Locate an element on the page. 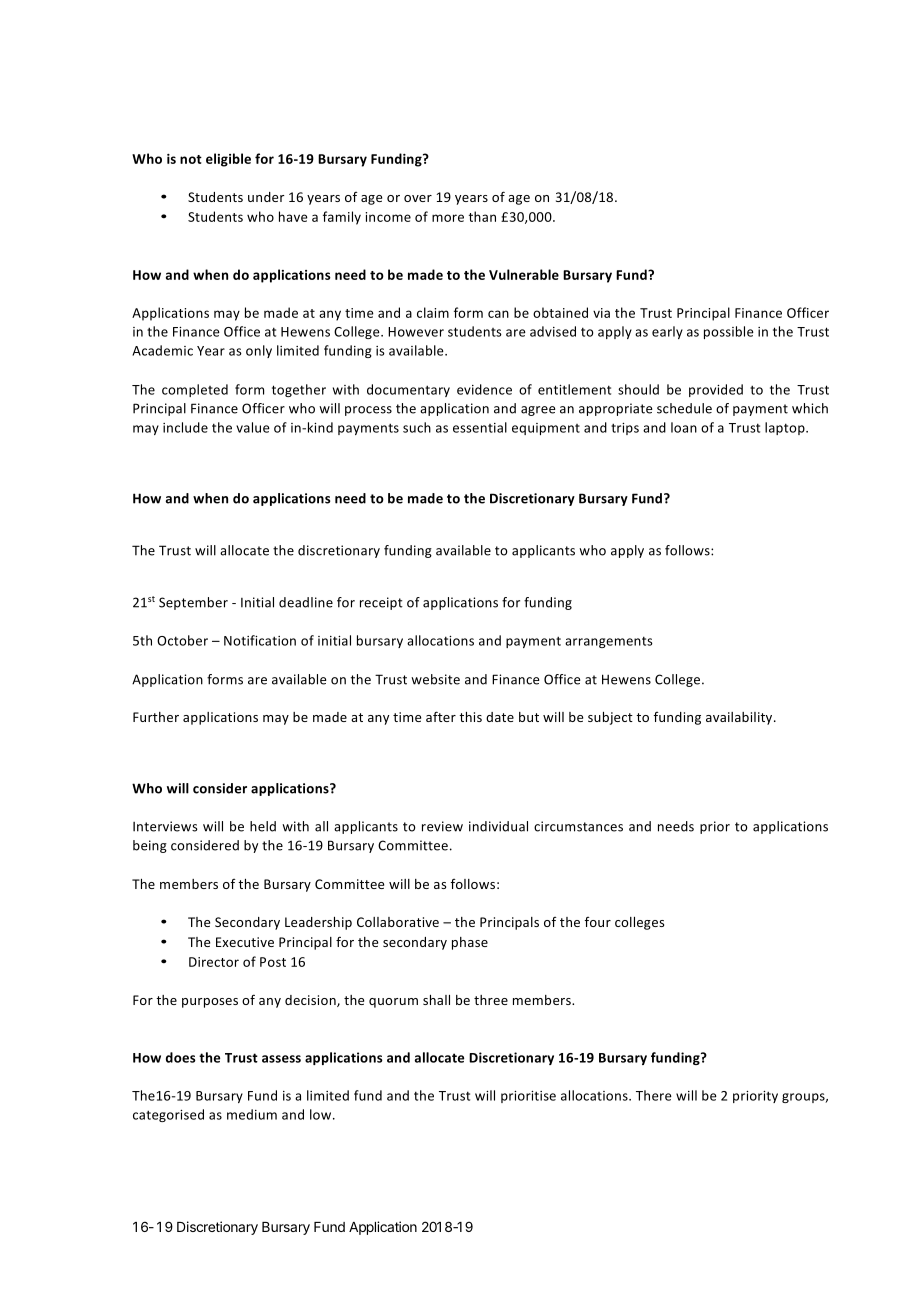  loan is located at coordinates (684, 427).
